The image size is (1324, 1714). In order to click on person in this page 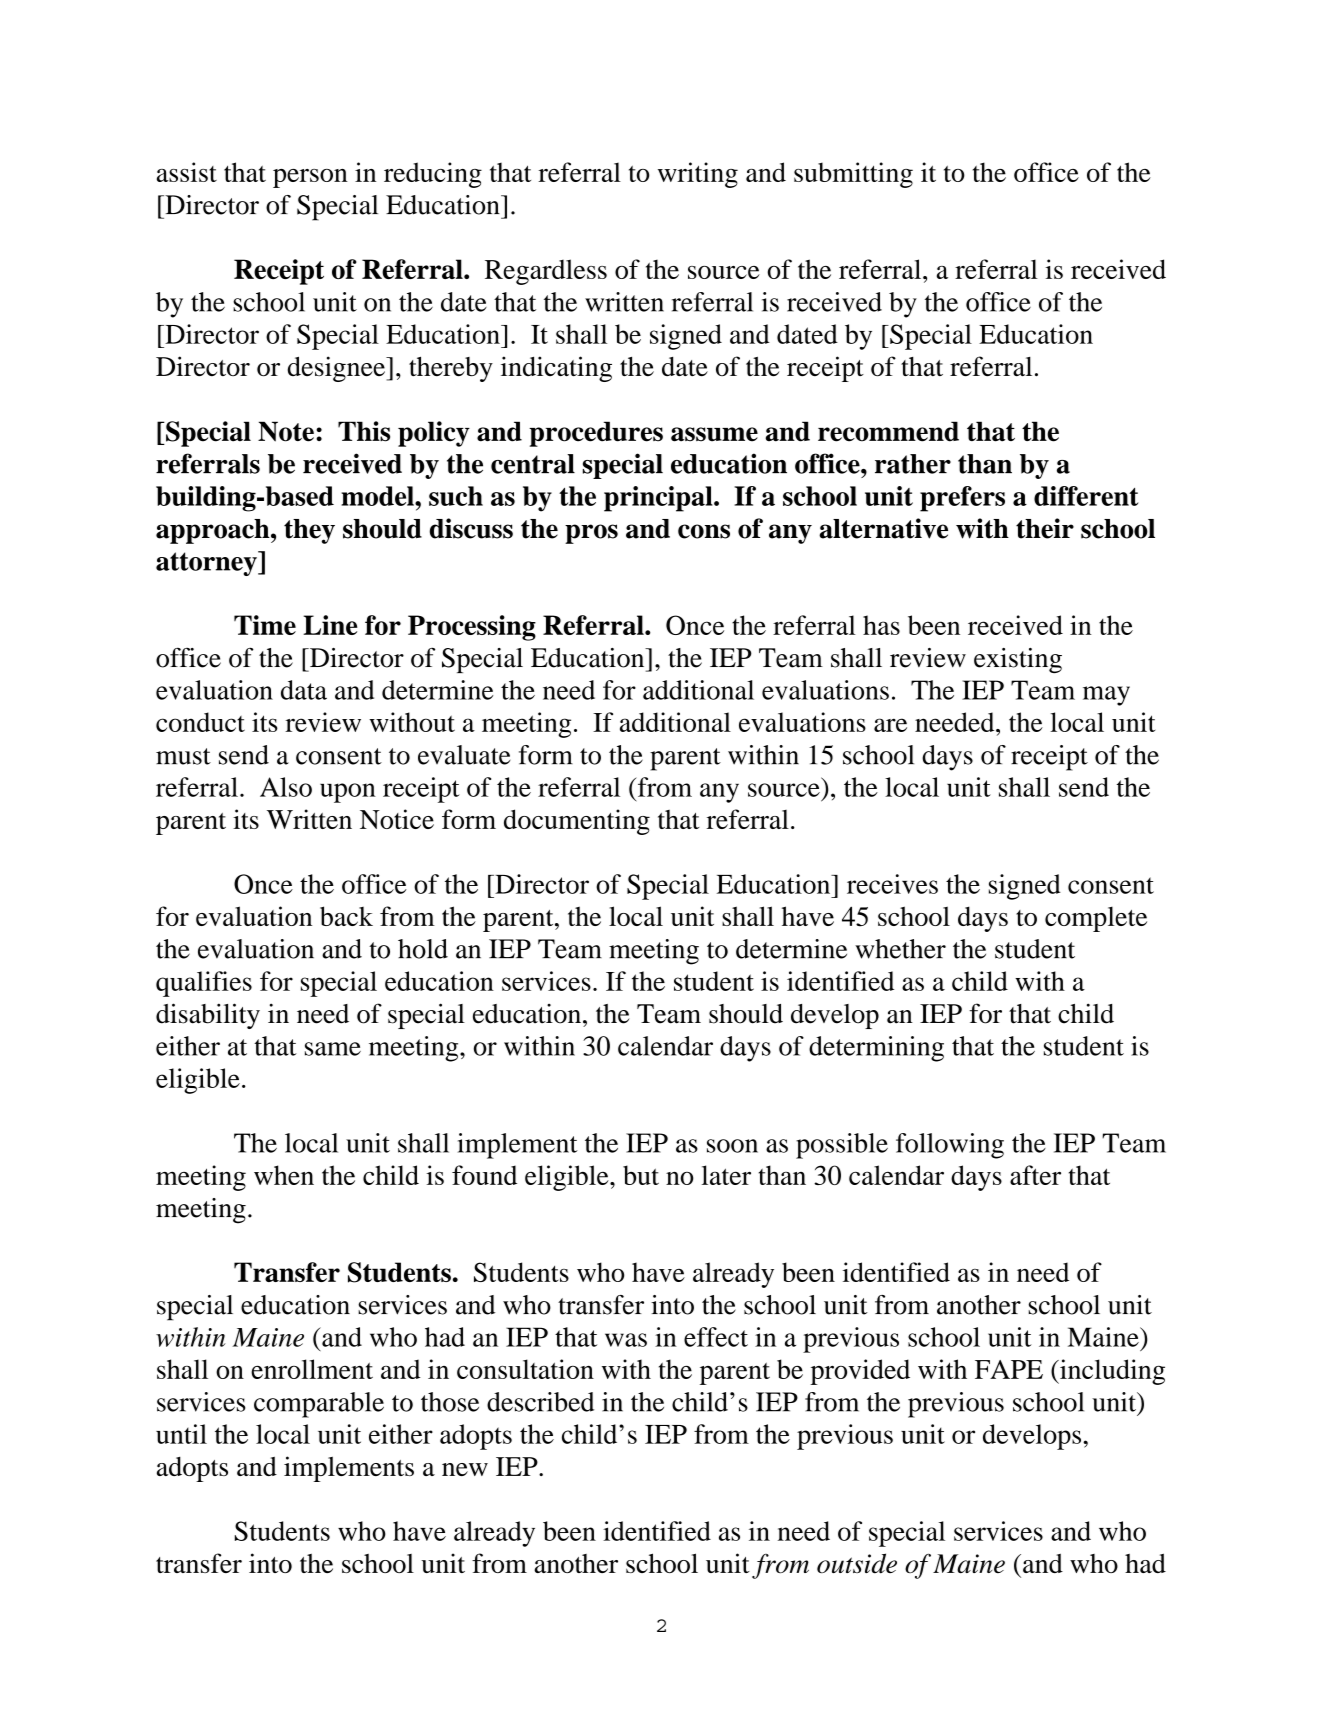, I will do `click(310, 178)`.
